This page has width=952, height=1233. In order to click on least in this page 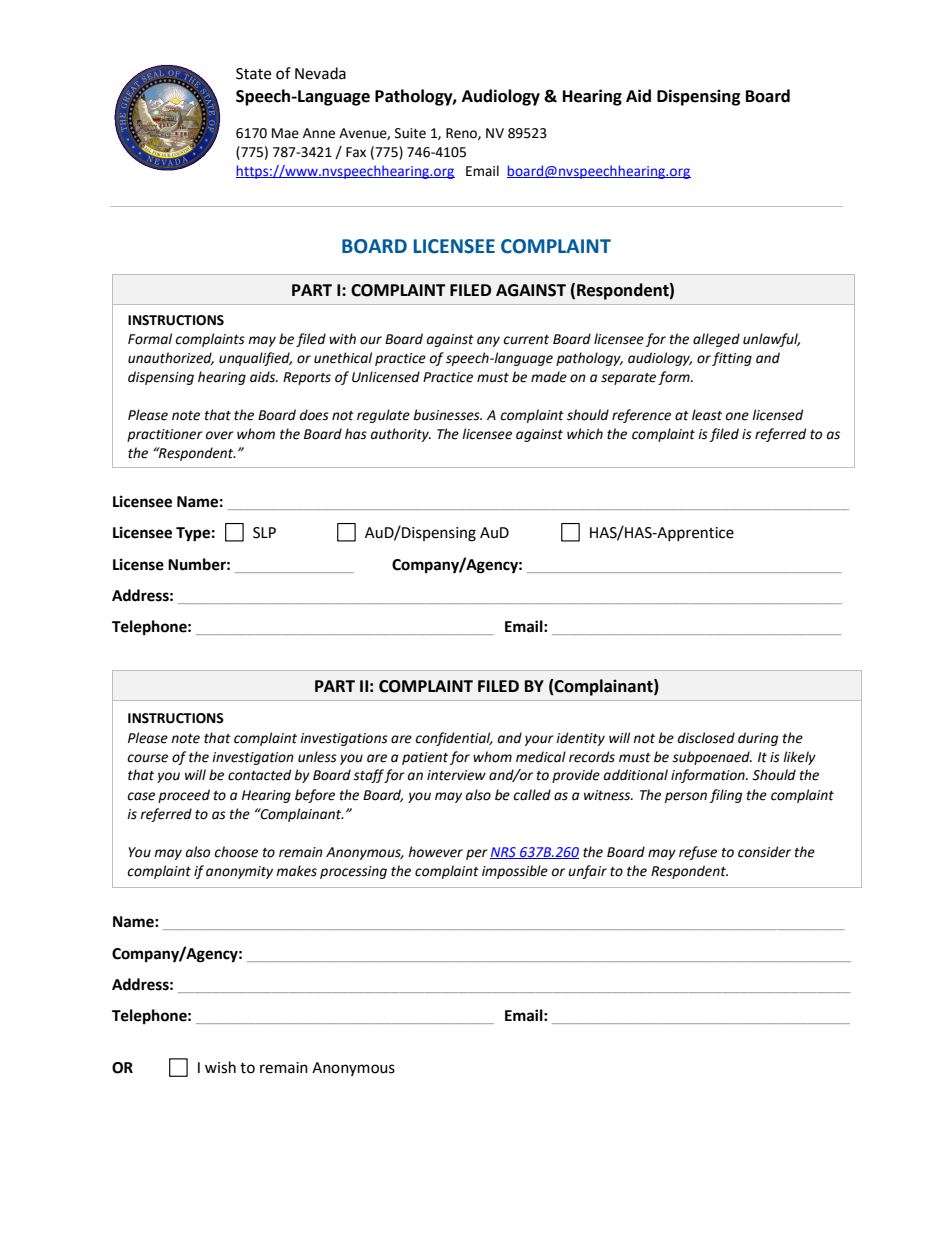, I will do `click(707, 415)`.
